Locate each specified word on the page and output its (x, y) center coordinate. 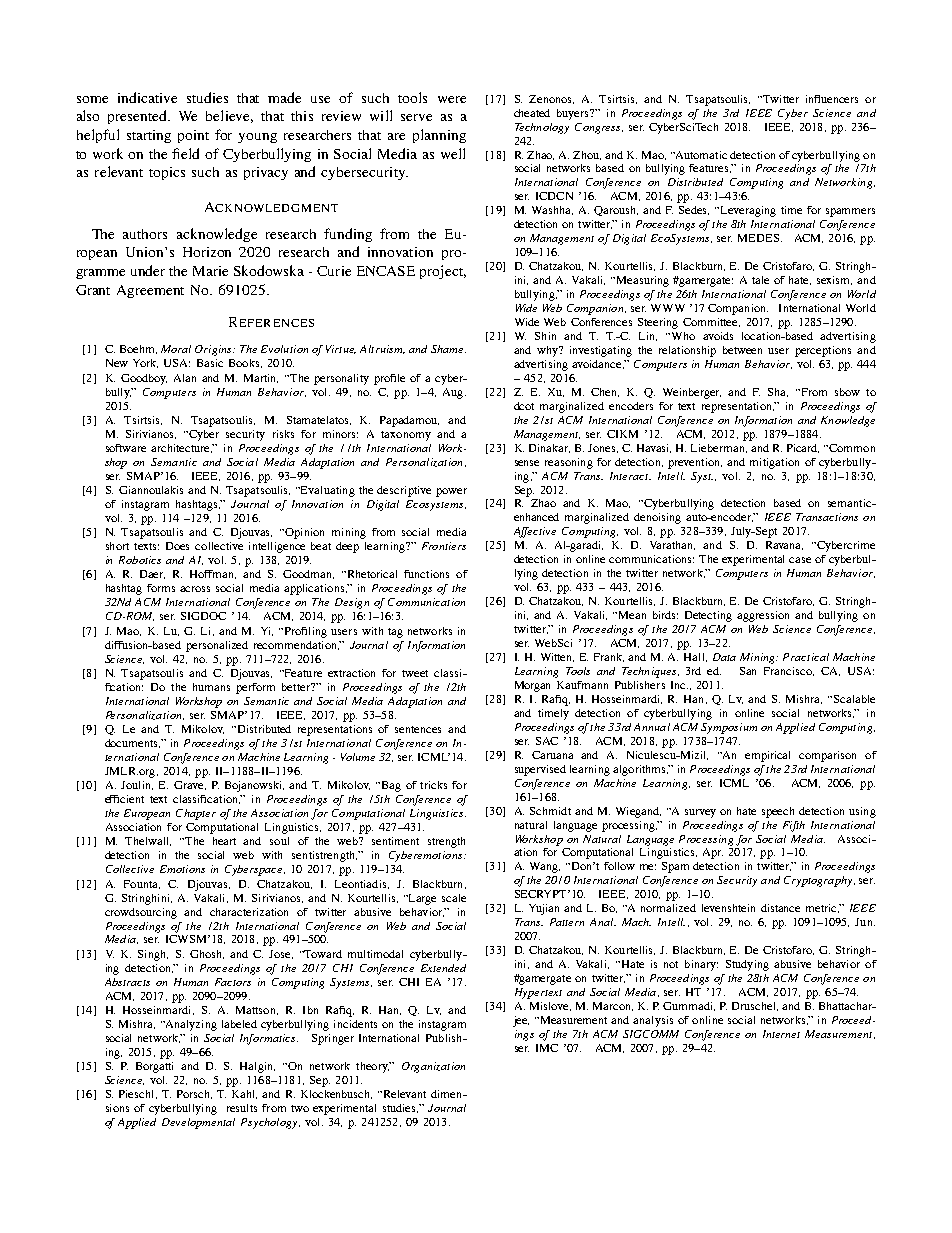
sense (527, 463)
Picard (803, 448)
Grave (190, 785)
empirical (767, 756)
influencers (832, 99)
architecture (182, 448)
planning (439, 136)
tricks (433, 785)
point (193, 136)
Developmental (198, 1123)
